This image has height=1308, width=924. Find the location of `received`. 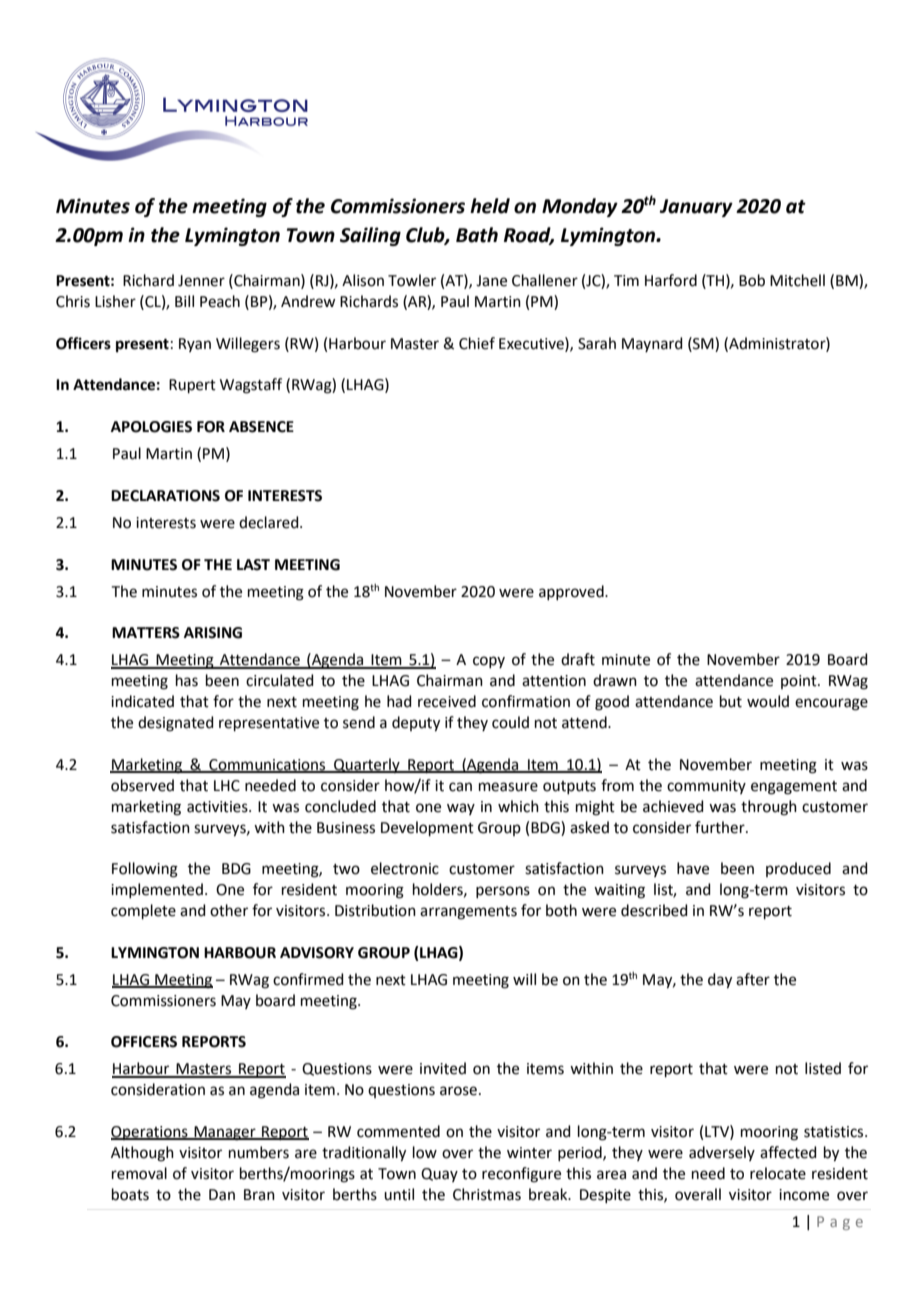

received is located at coordinates (447, 701).
